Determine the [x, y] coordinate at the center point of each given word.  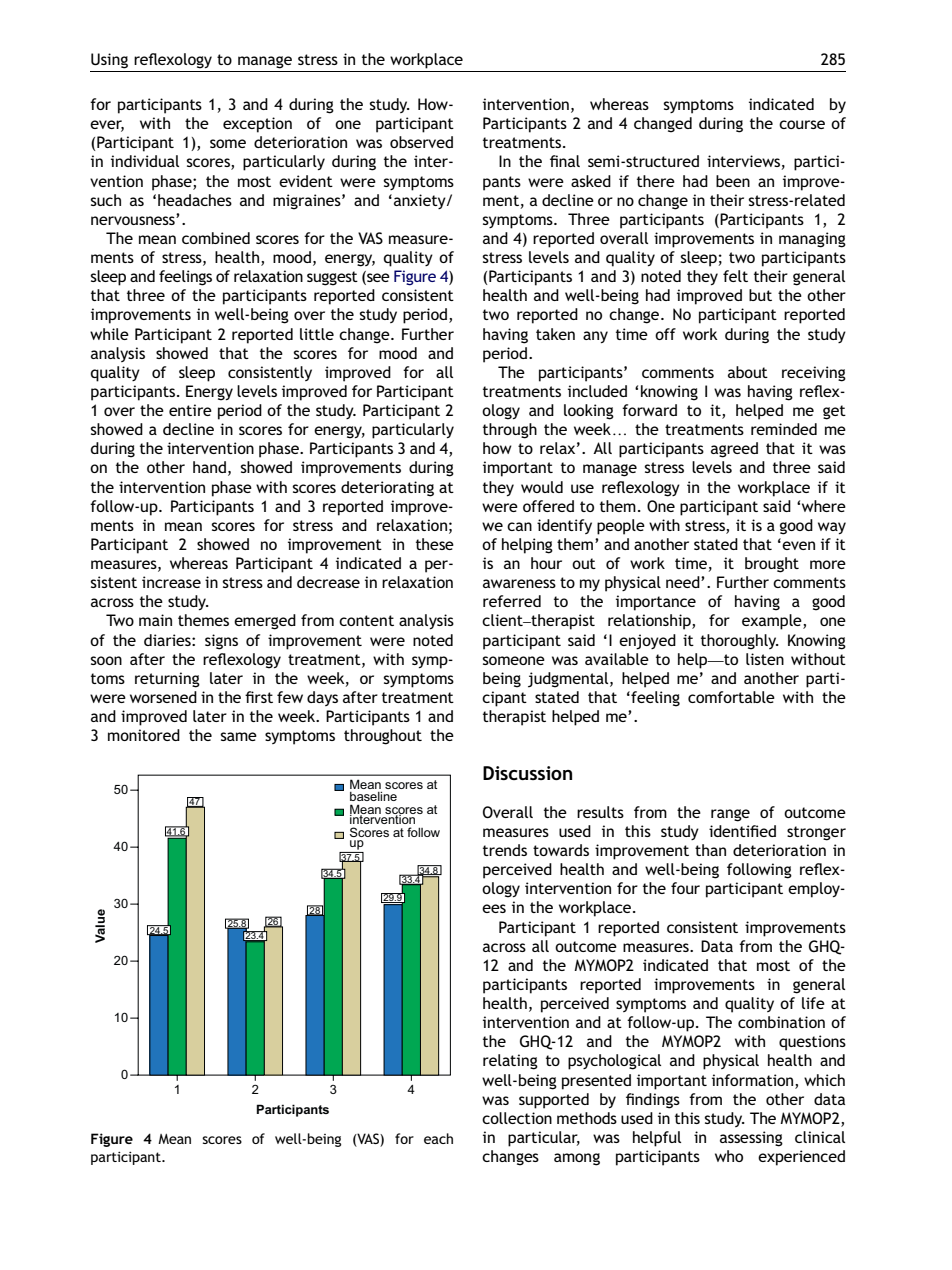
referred [512, 601]
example [773, 622]
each [438, 1138]
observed [421, 142]
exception [257, 125]
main [155, 620]
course [802, 124]
